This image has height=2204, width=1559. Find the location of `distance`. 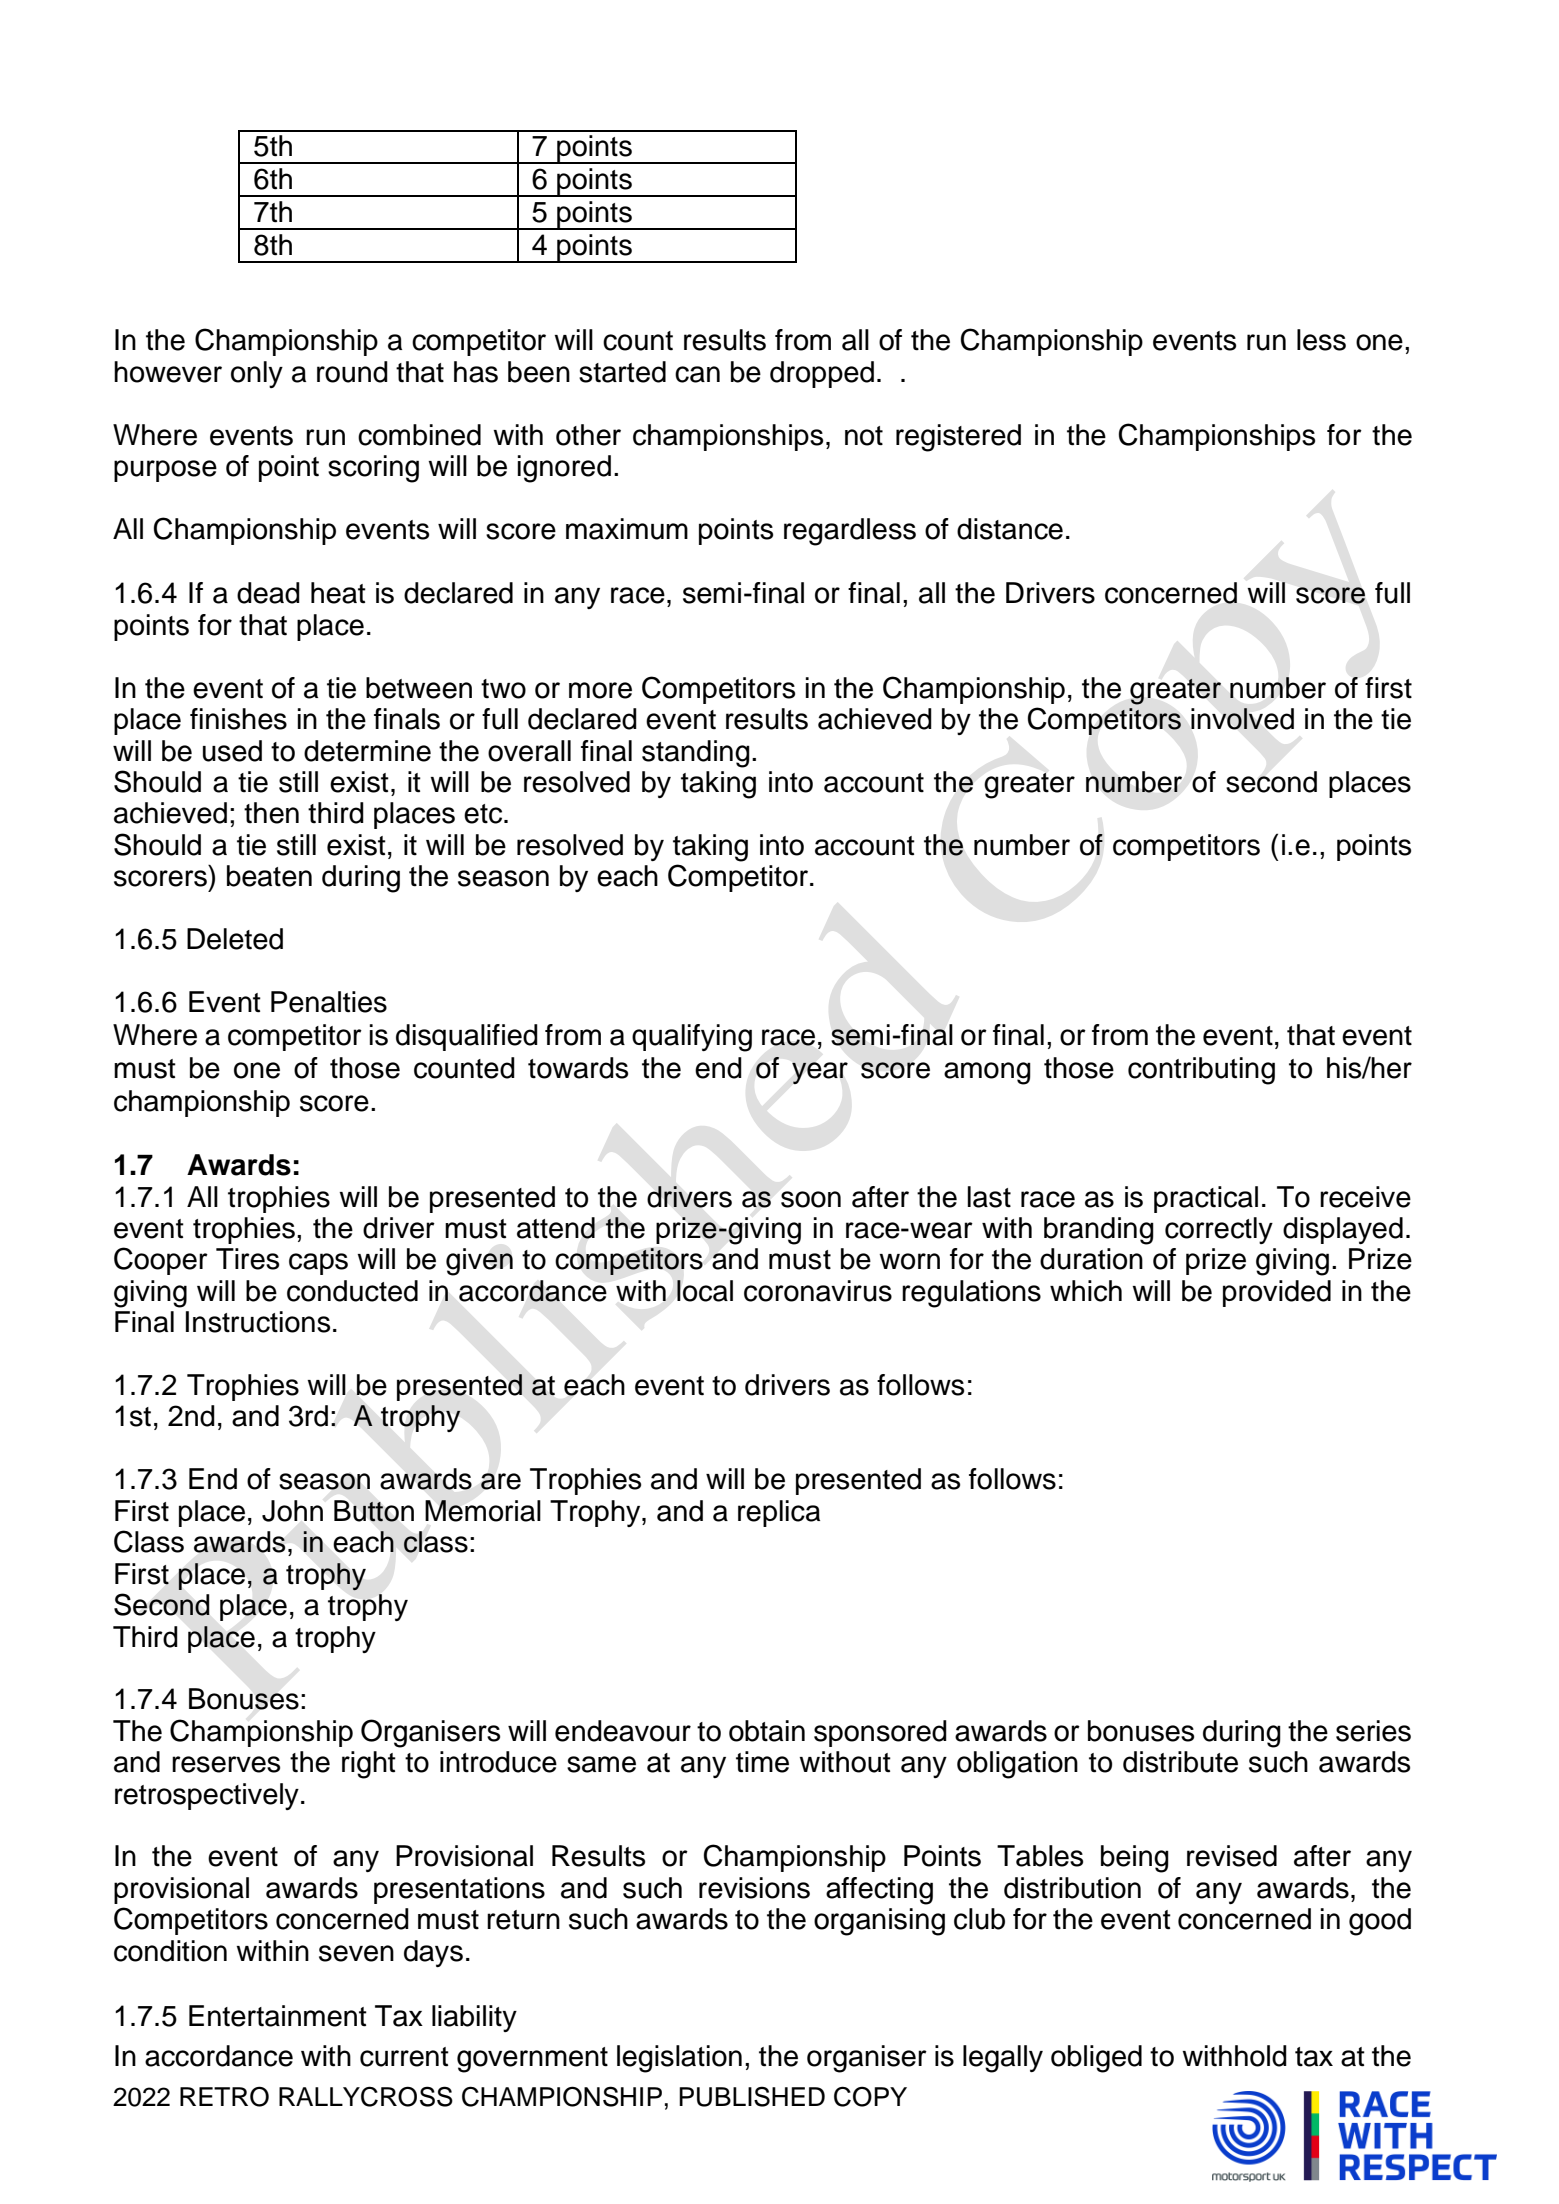

distance is located at coordinates (1010, 529).
